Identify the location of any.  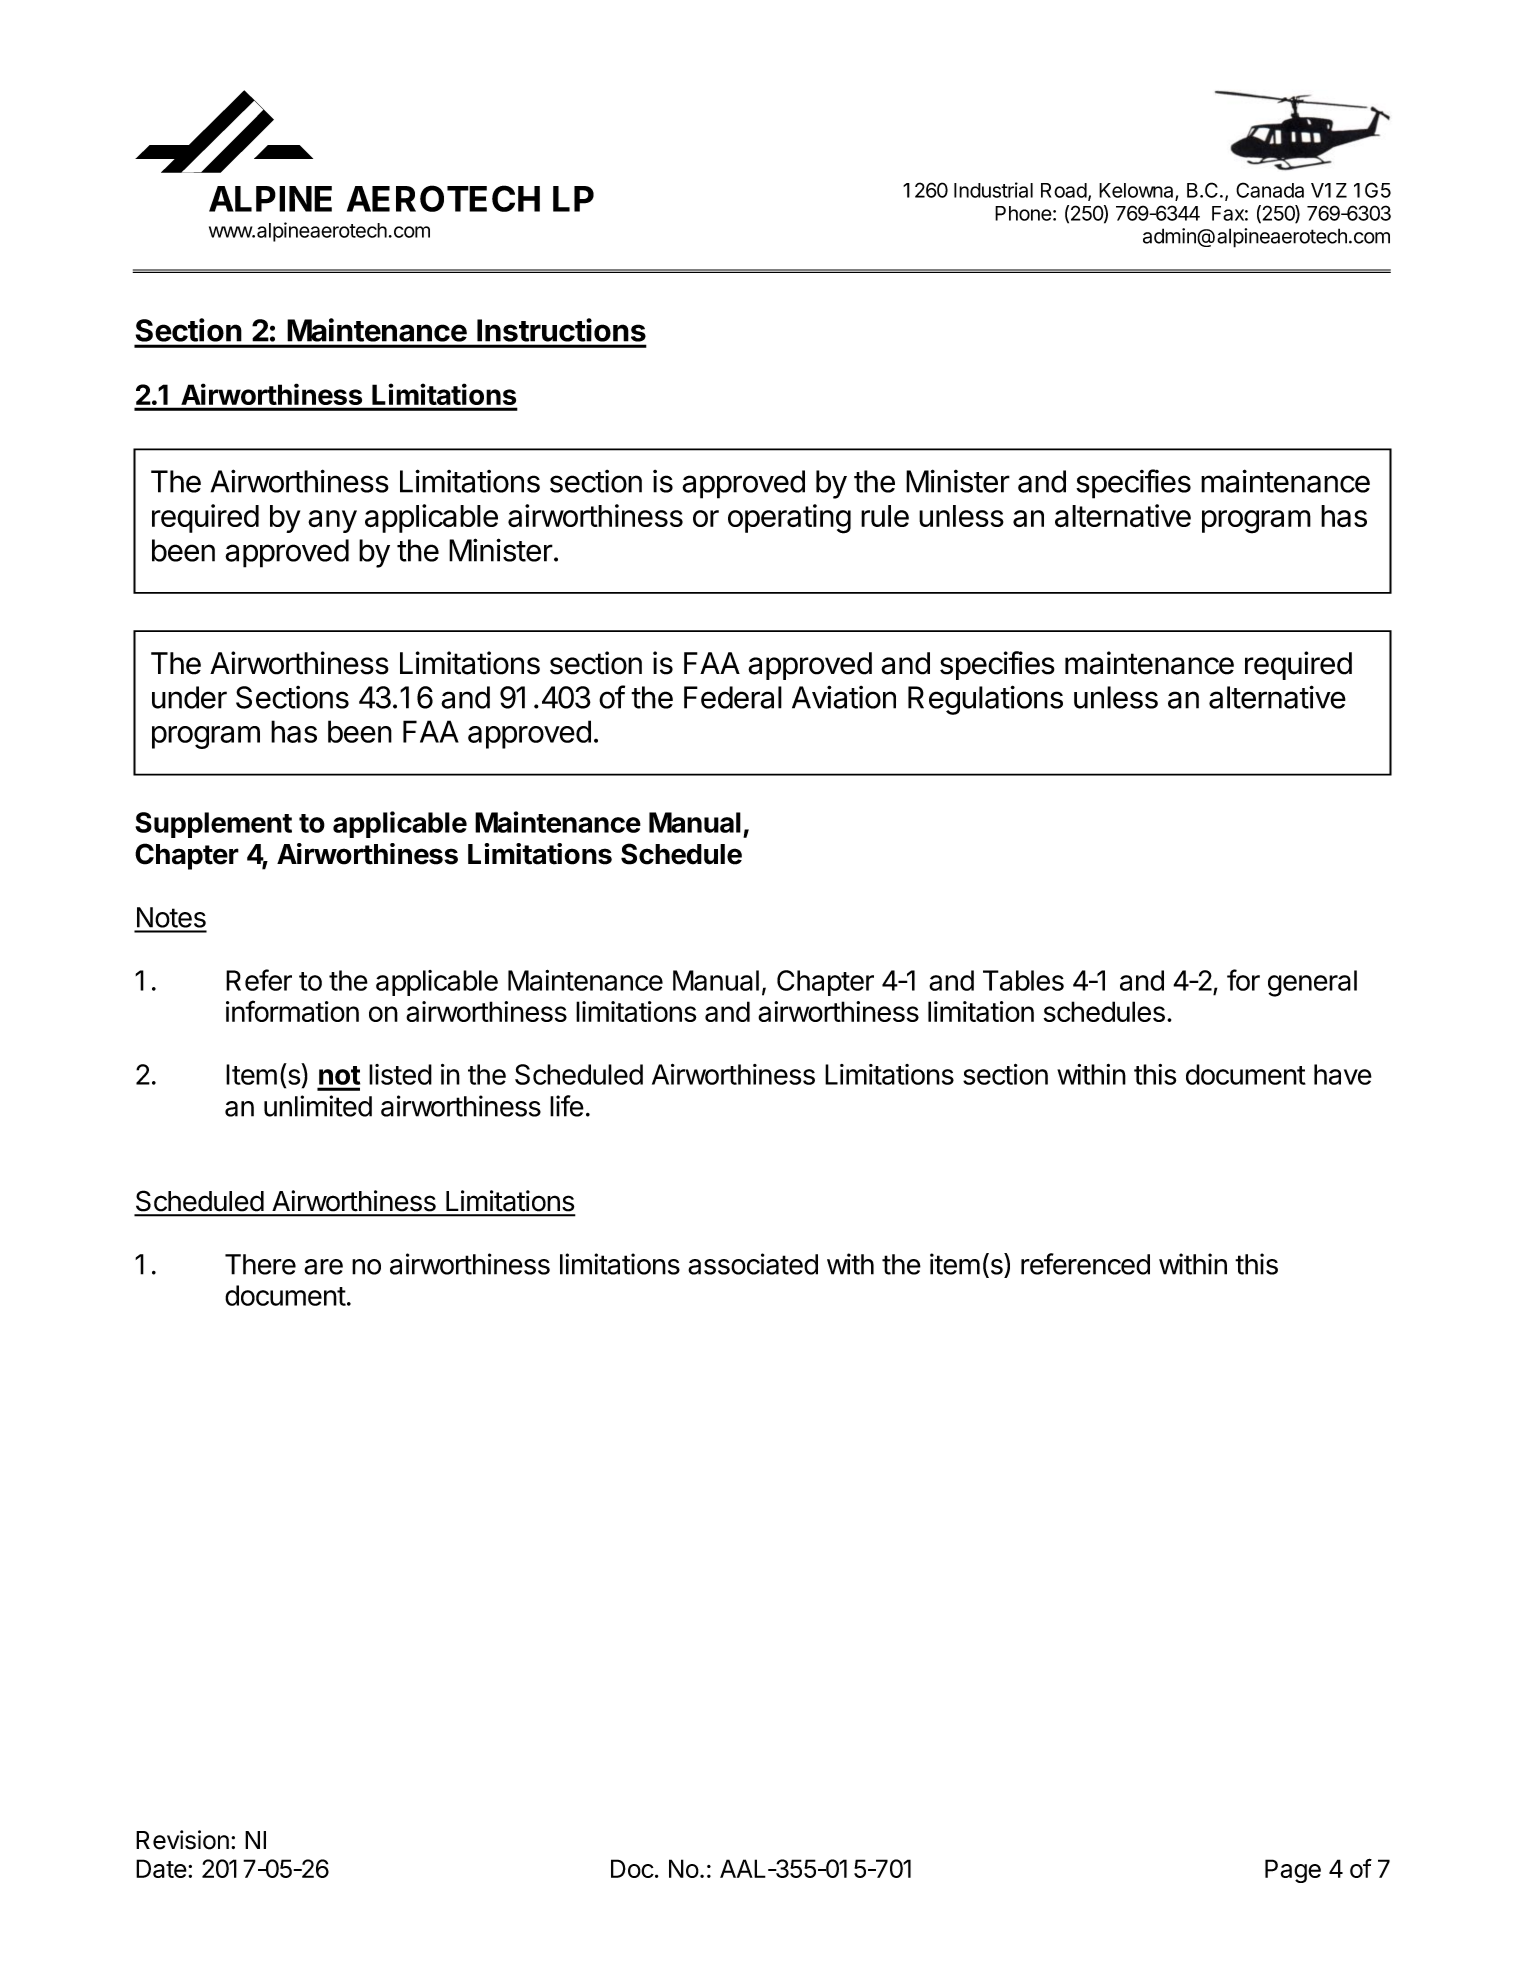
(332, 521).
